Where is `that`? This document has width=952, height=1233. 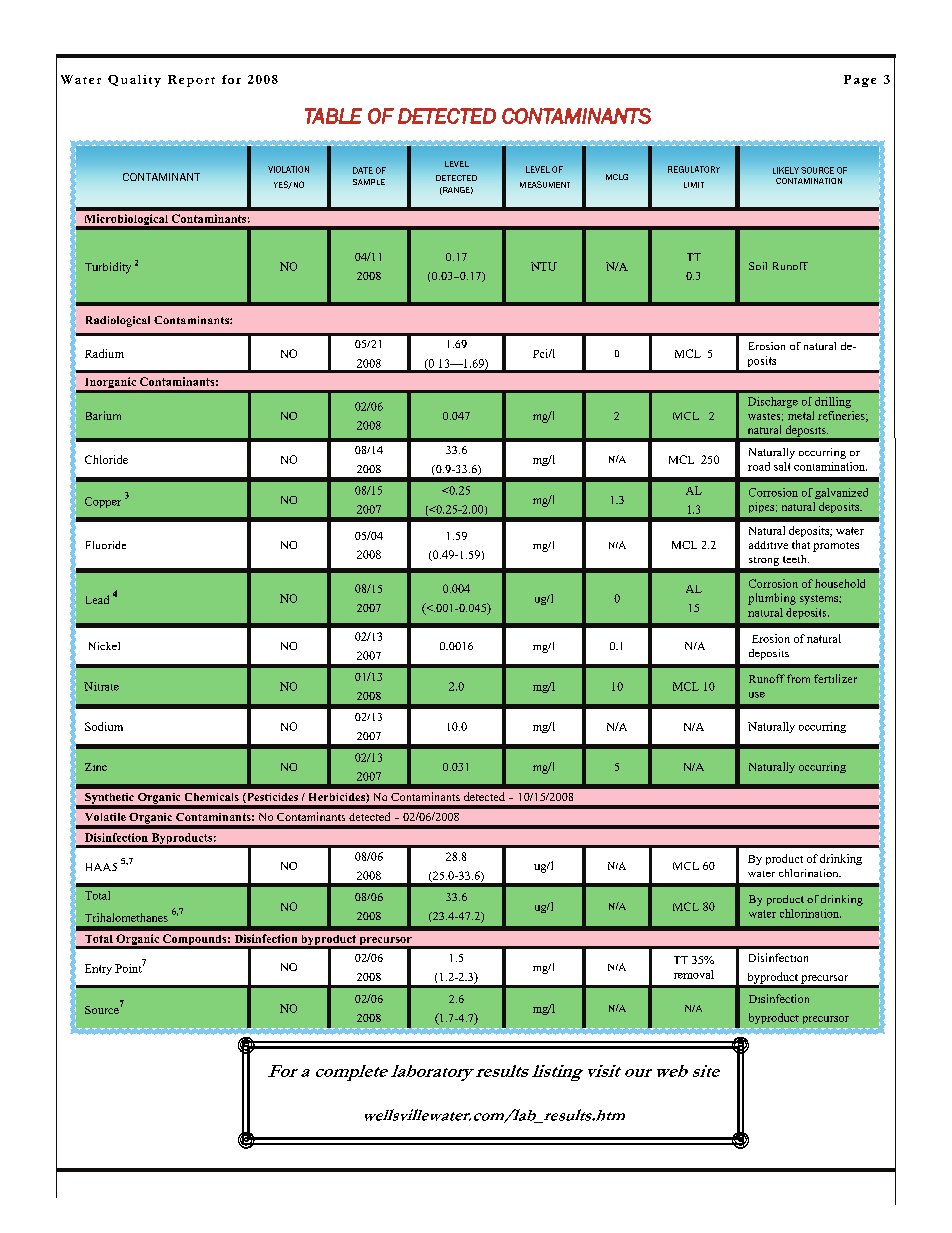 that is located at coordinates (801, 544).
